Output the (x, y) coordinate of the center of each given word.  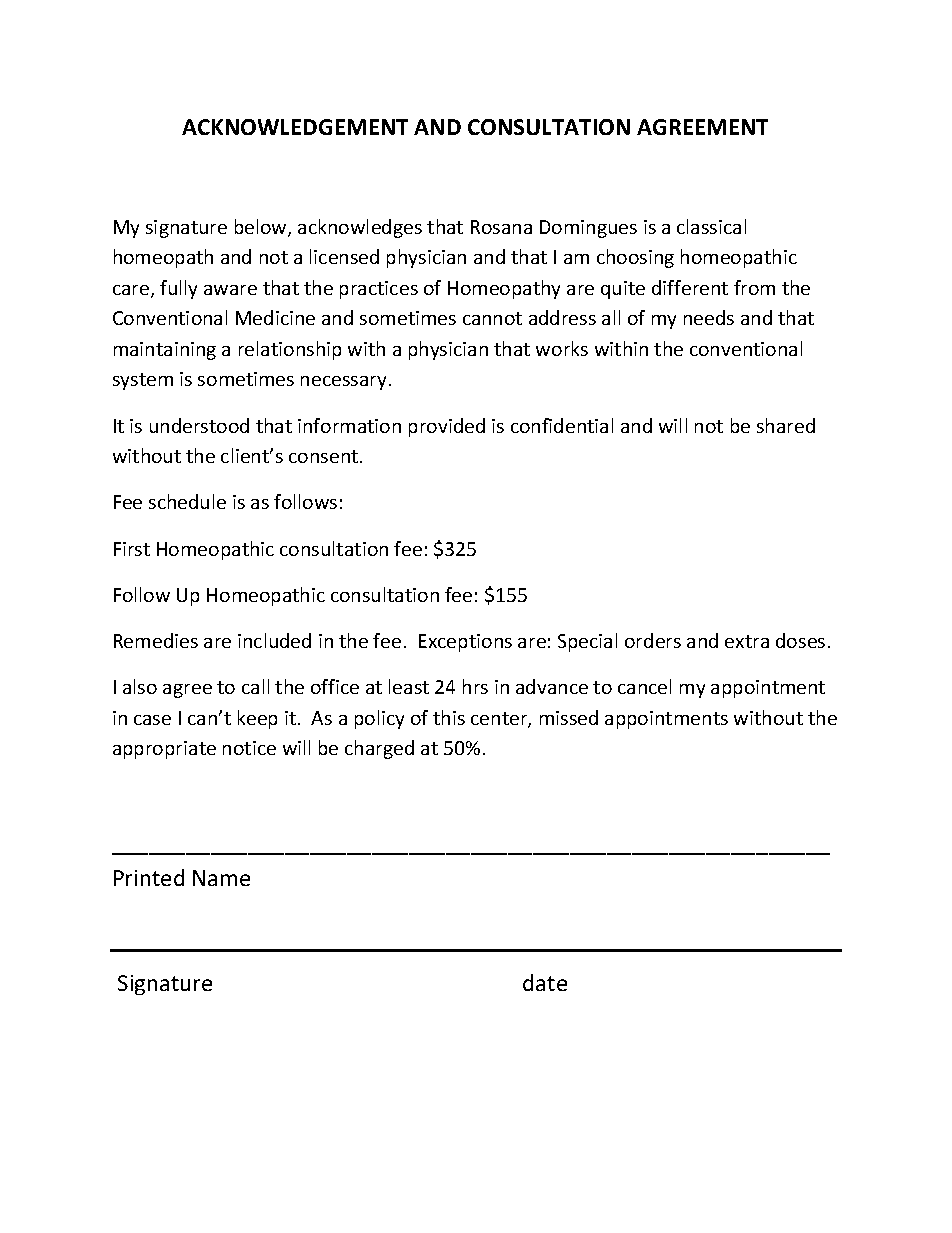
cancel (644, 686)
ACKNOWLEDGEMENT (295, 127)
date (545, 982)
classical (711, 226)
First (132, 549)
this (449, 717)
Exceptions (465, 643)
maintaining (165, 351)
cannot (492, 318)
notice (249, 748)
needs (709, 317)
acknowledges (360, 228)
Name (221, 878)
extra (747, 641)
